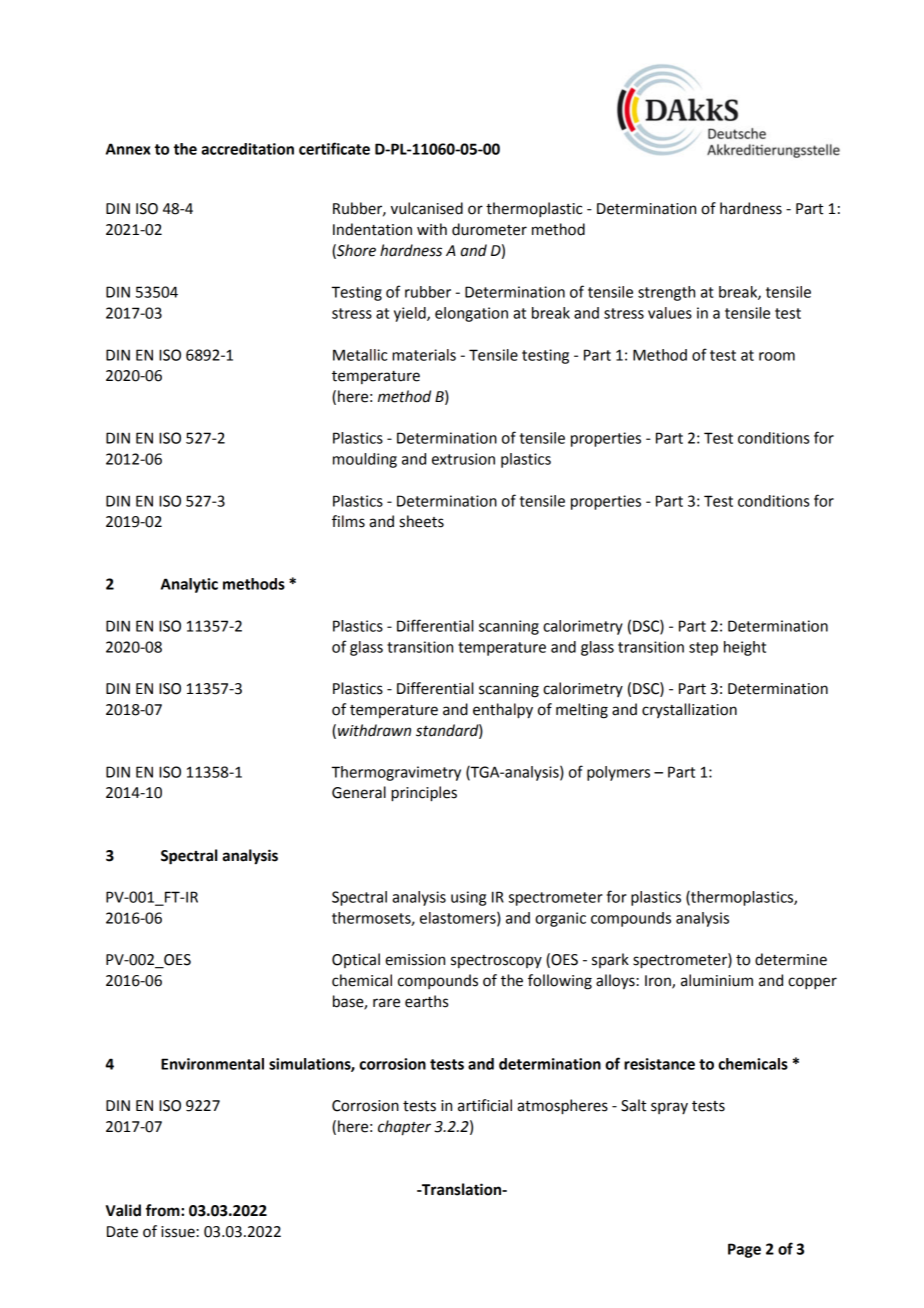 The width and height of the screenshot is (924, 1308). I want to click on issue, so click(179, 1232).
